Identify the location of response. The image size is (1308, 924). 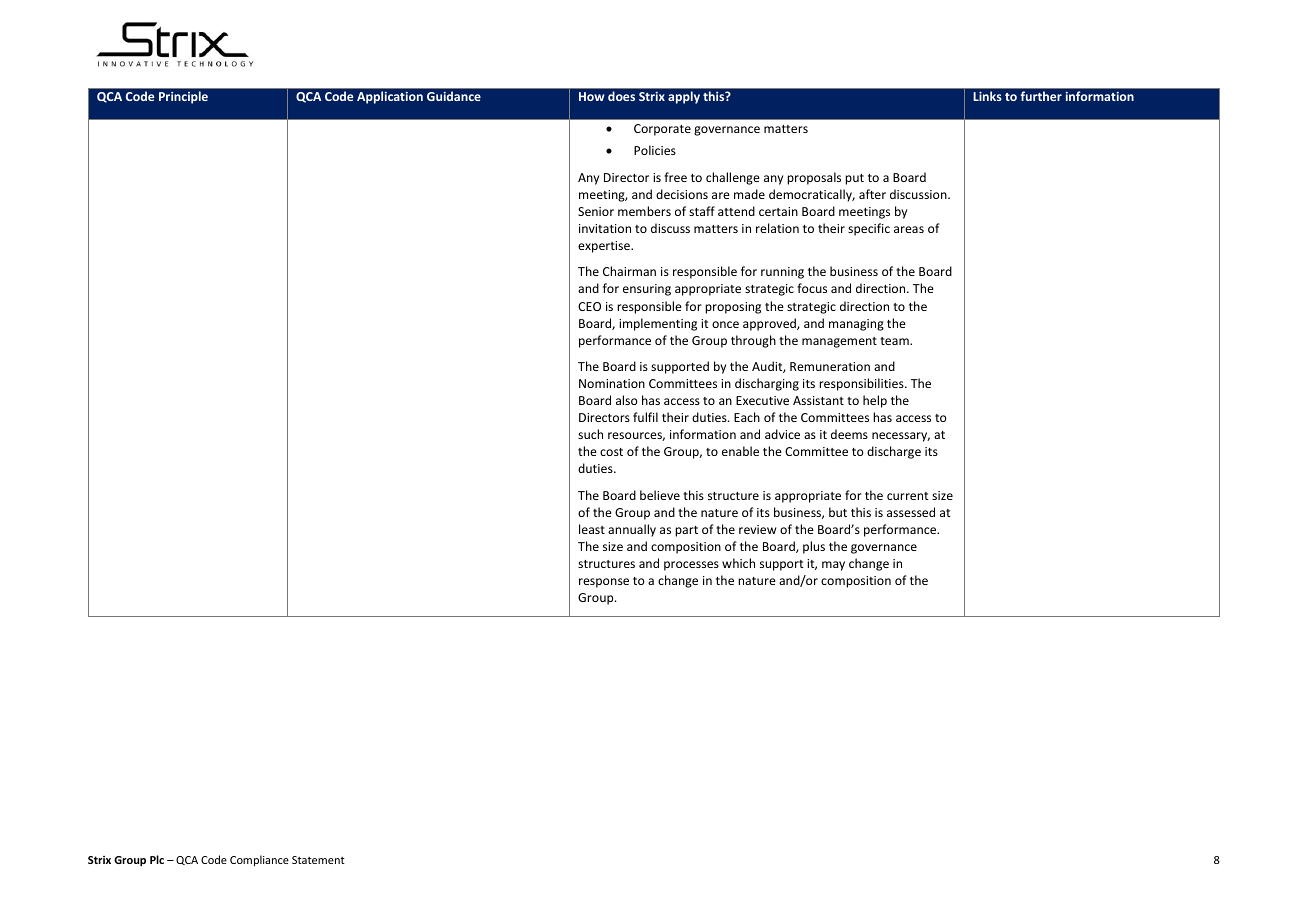
(604, 583).
